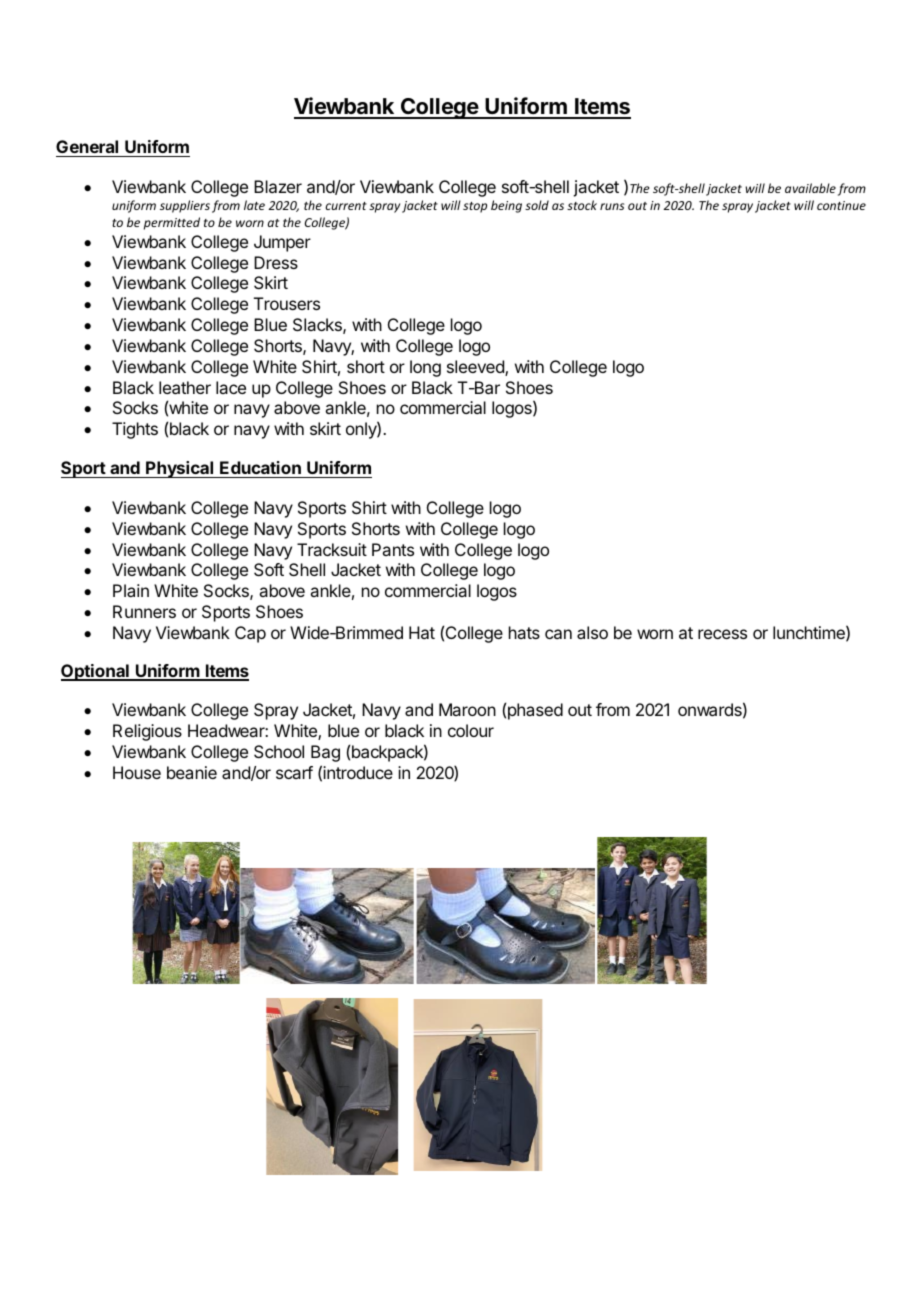 This image has width=924, height=1308. What do you see at coordinates (810, 188) in the image?
I see `available` at bounding box center [810, 188].
